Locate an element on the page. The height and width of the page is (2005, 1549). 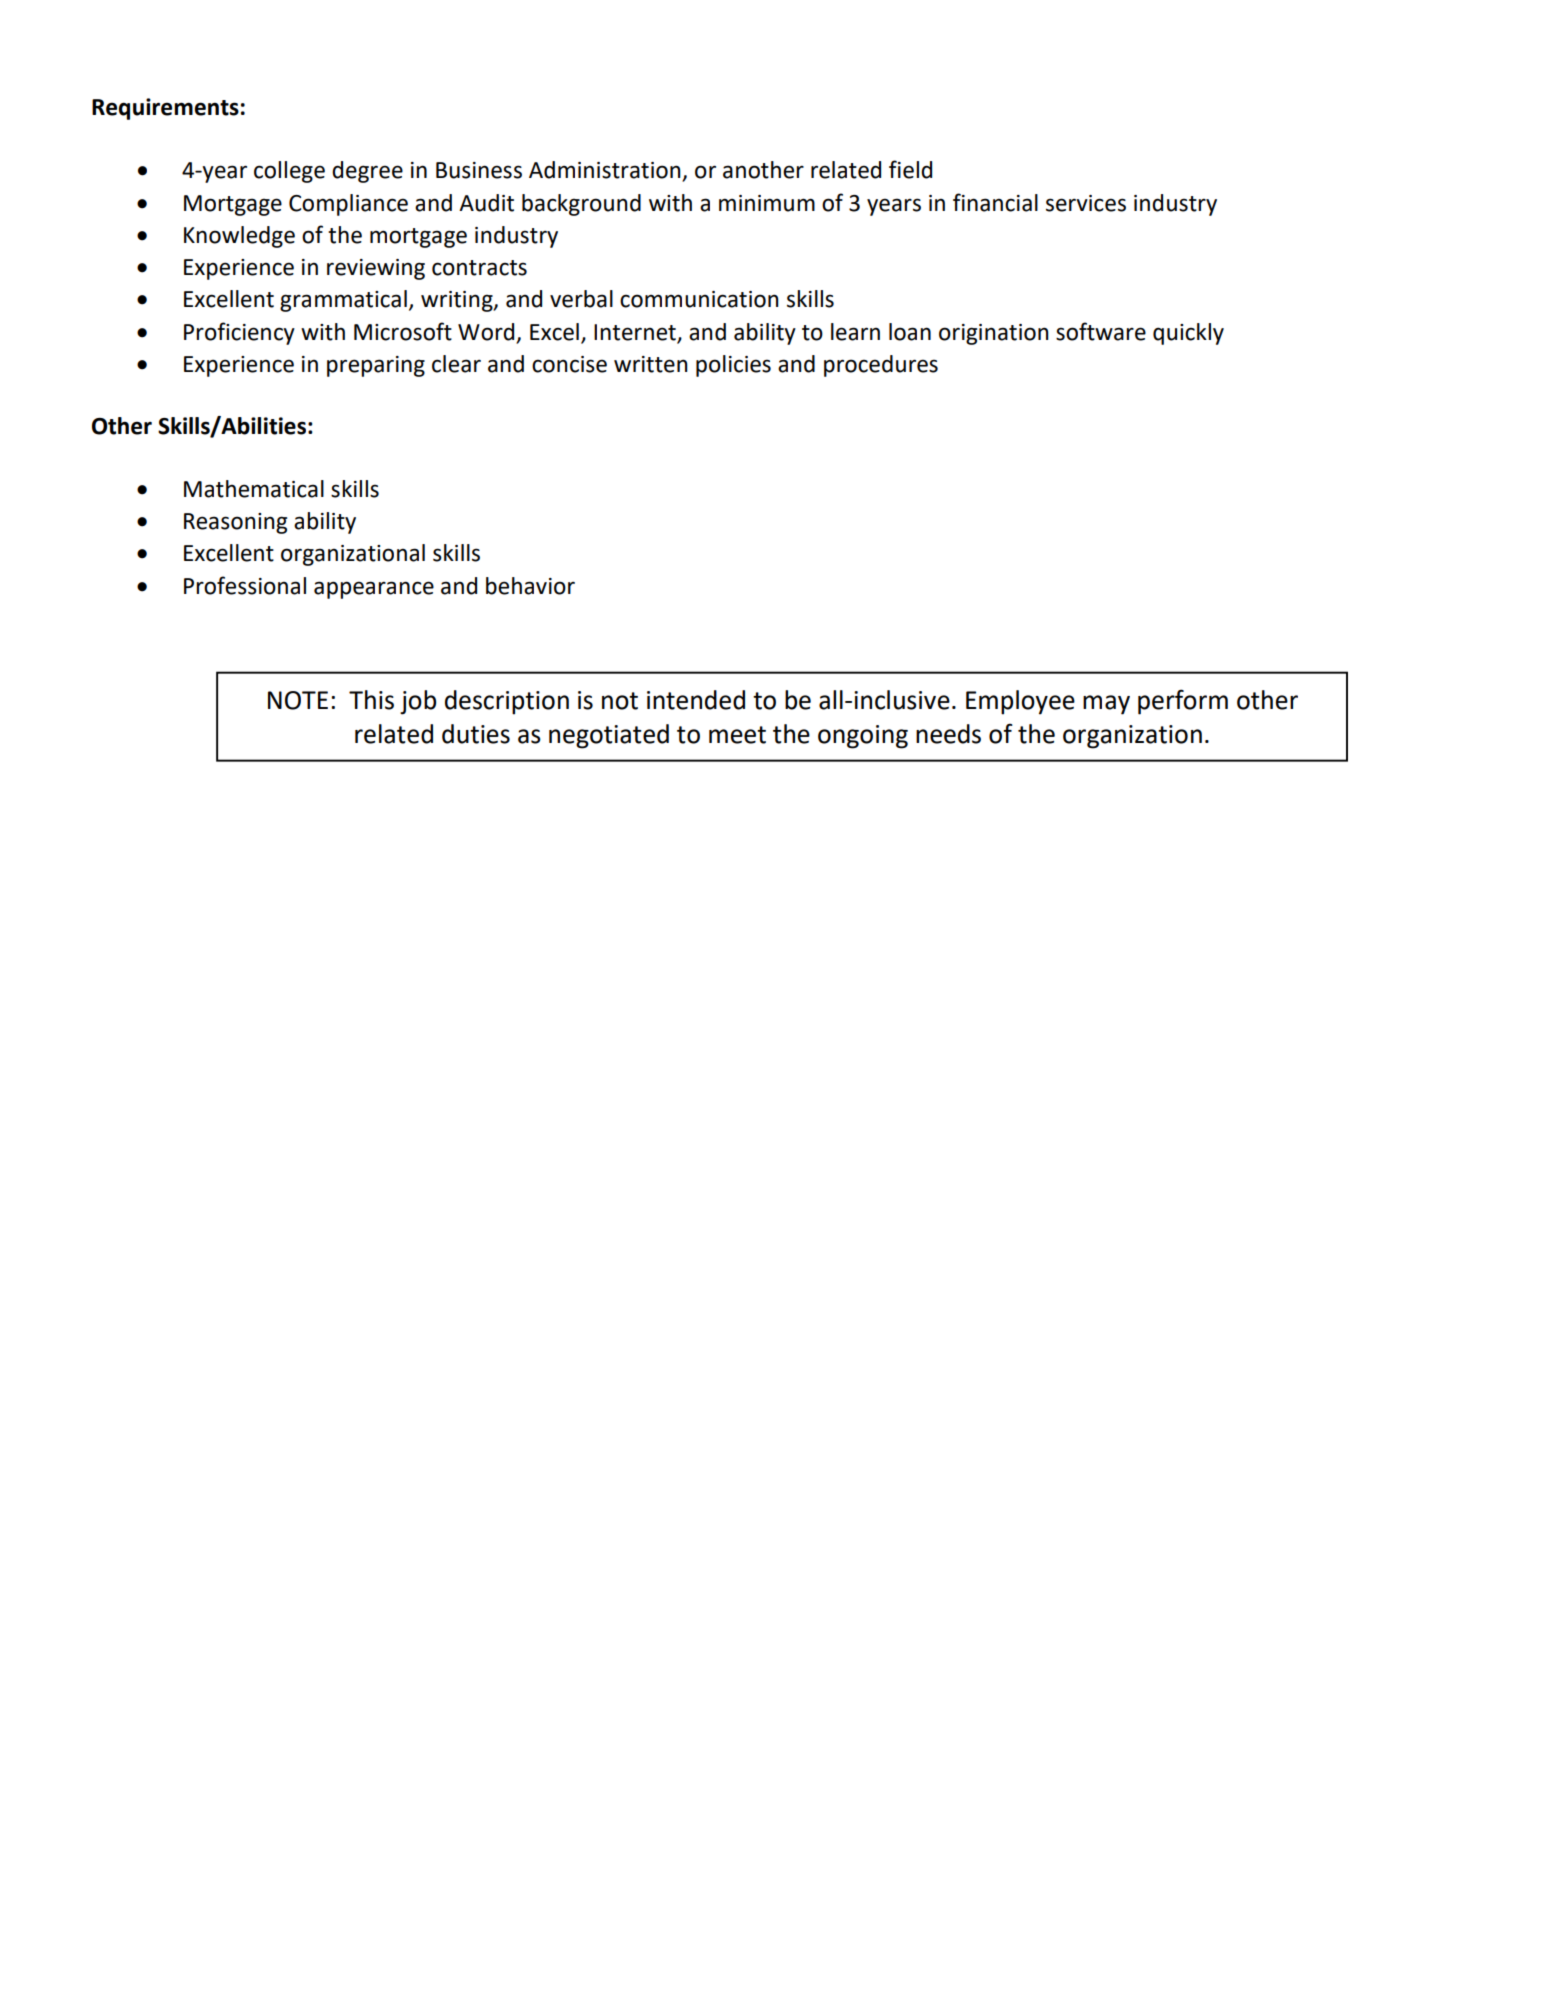
written is located at coordinates (651, 364).
